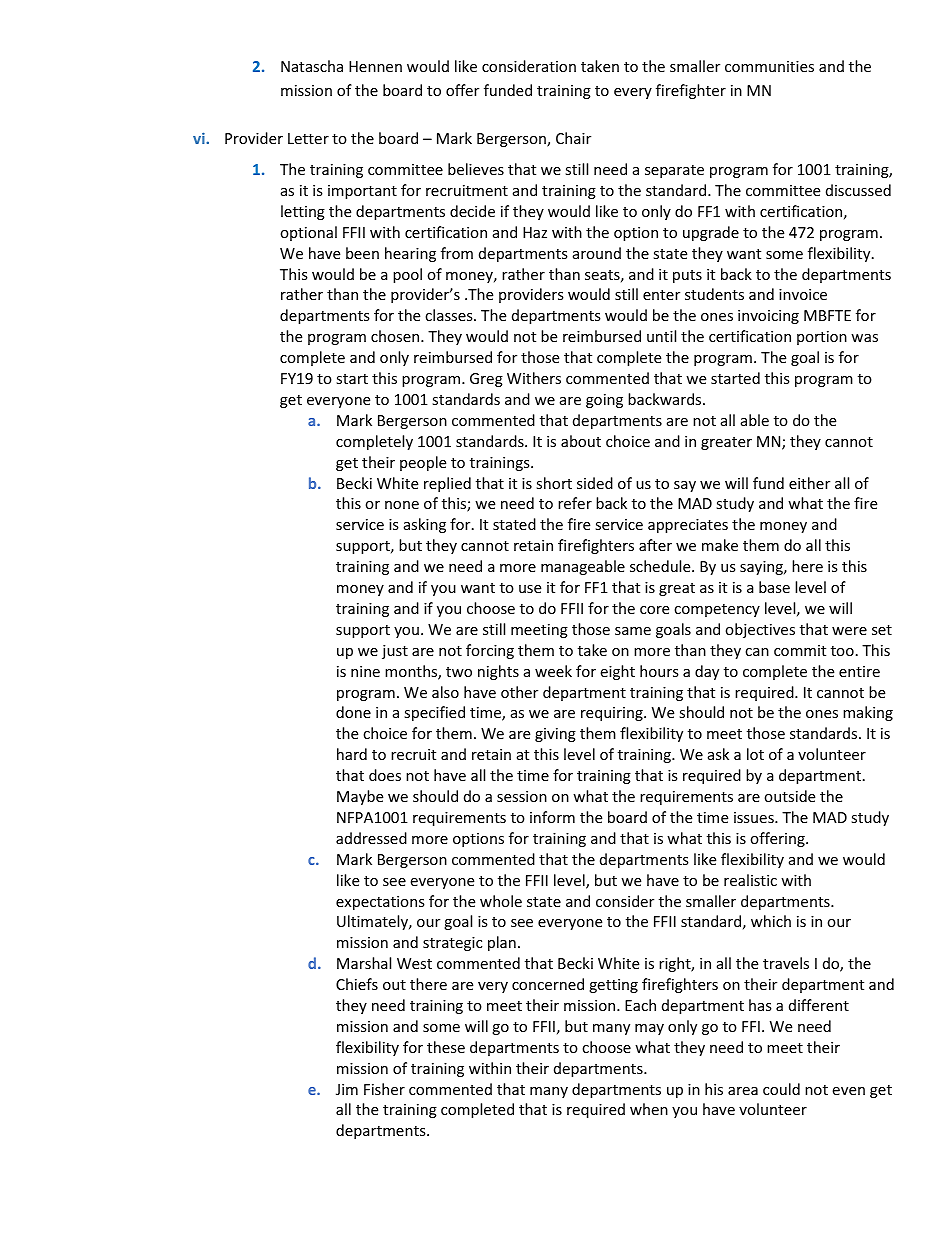 The width and height of the screenshot is (952, 1233). Describe the element at coordinates (365, 671) in the screenshot. I see `nine` at that location.
